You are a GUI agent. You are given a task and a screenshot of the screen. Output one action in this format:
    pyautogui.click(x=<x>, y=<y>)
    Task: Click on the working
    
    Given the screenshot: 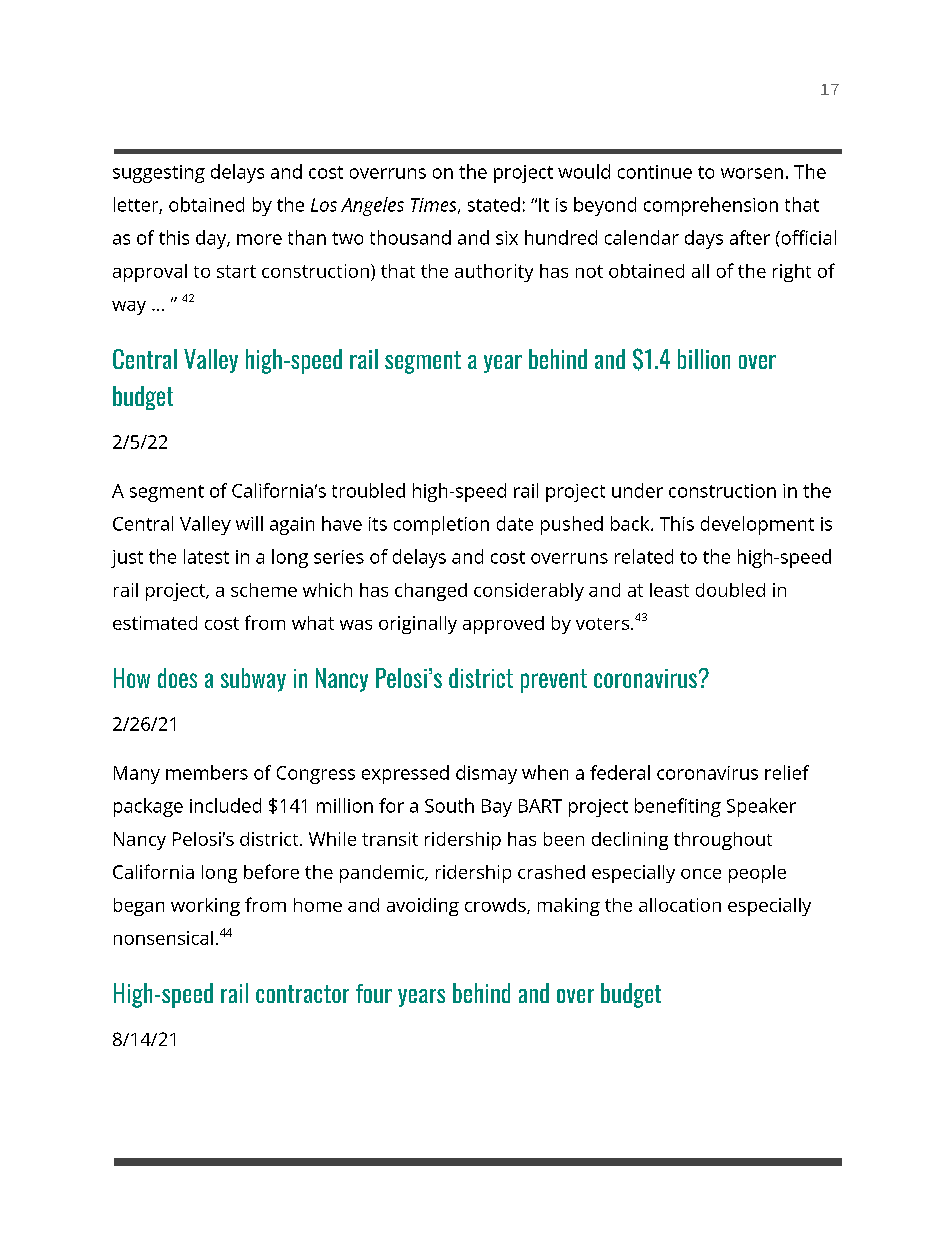 What is the action you would take?
    pyautogui.click(x=205, y=907)
